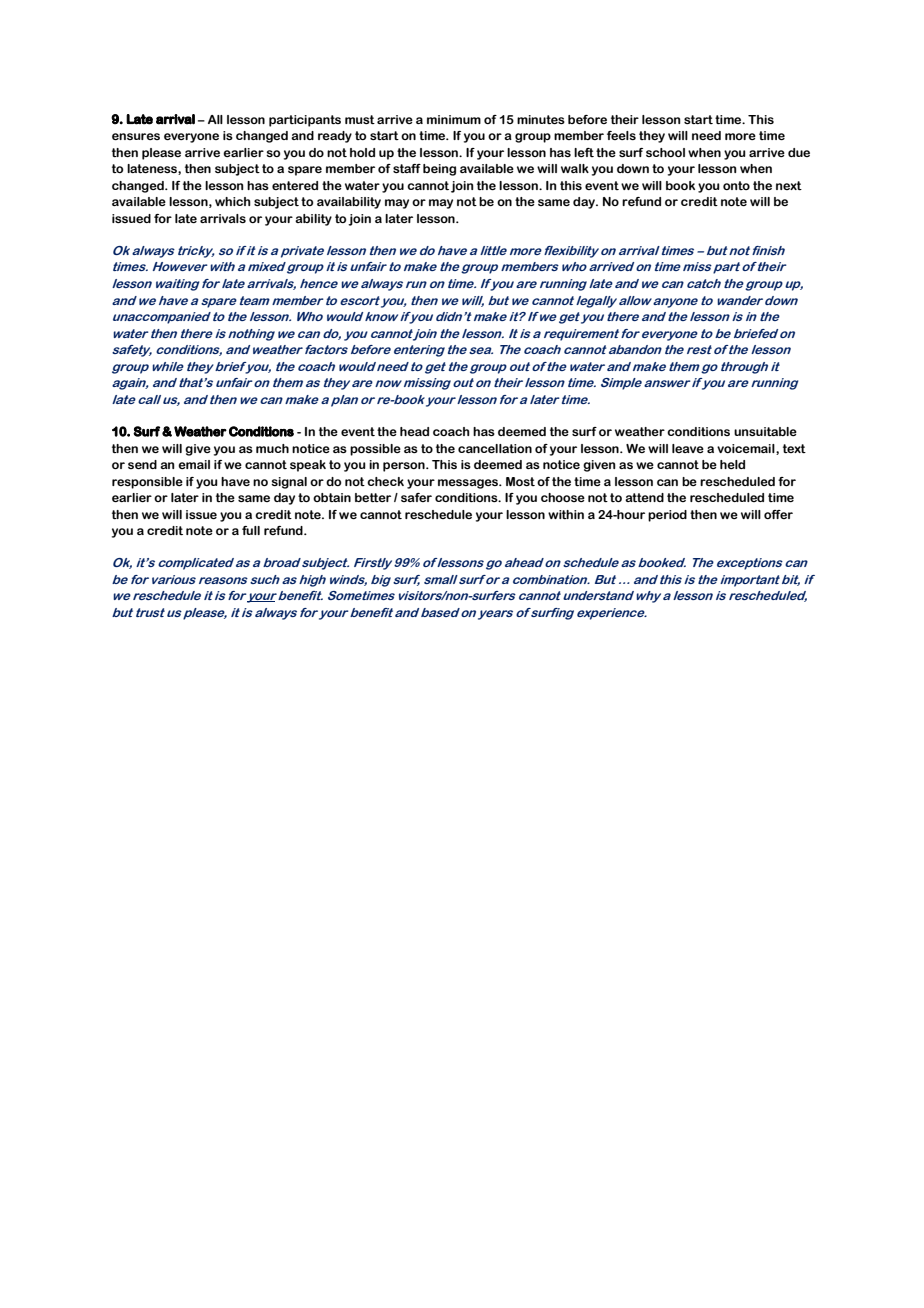 This screenshot has width=924, height=1308. Describe the element at coordinates (765, 431) in the screenshot. I see `unsuitable` at that location.
